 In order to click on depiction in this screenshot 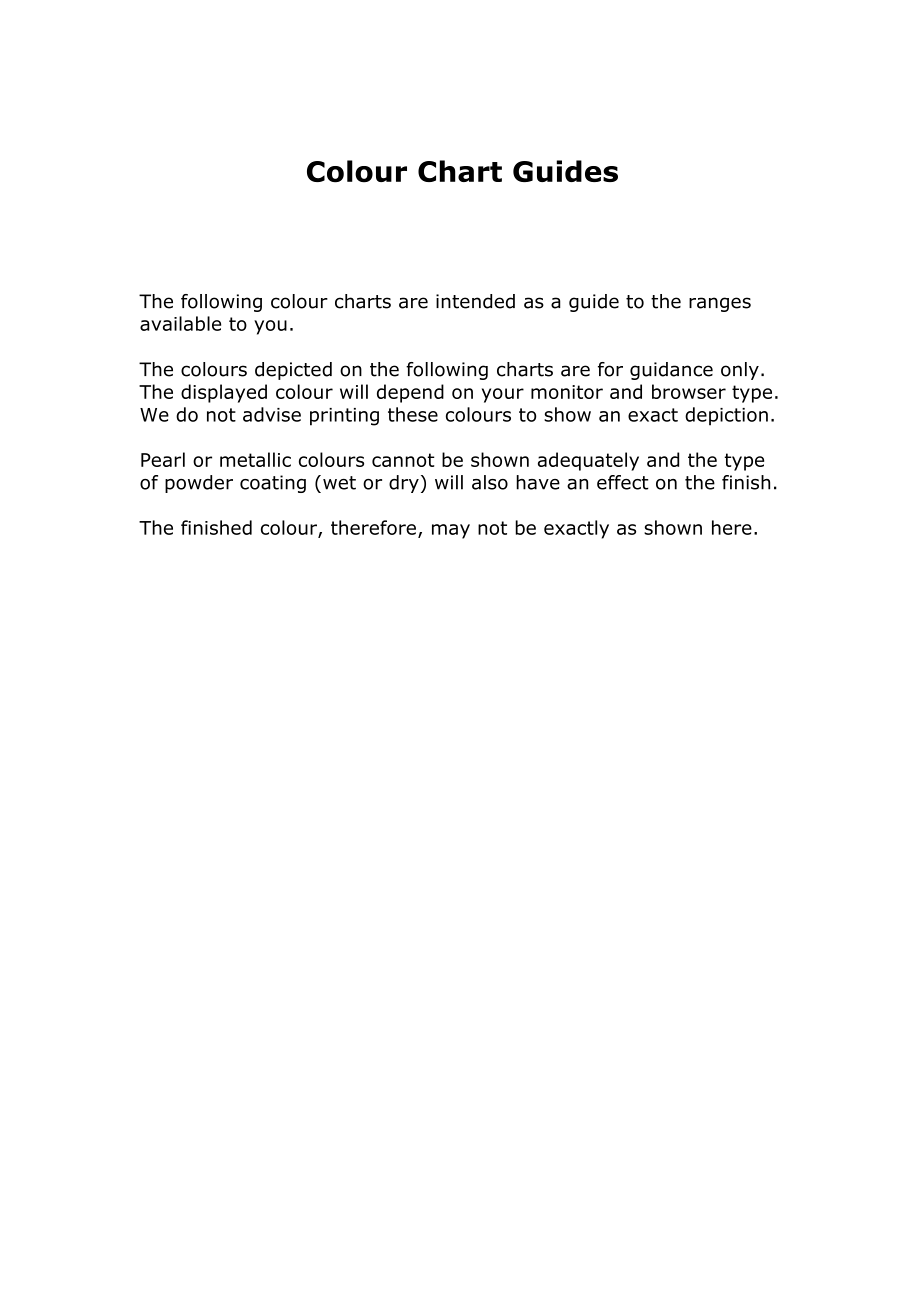, I will do `click(726, 416)`.
